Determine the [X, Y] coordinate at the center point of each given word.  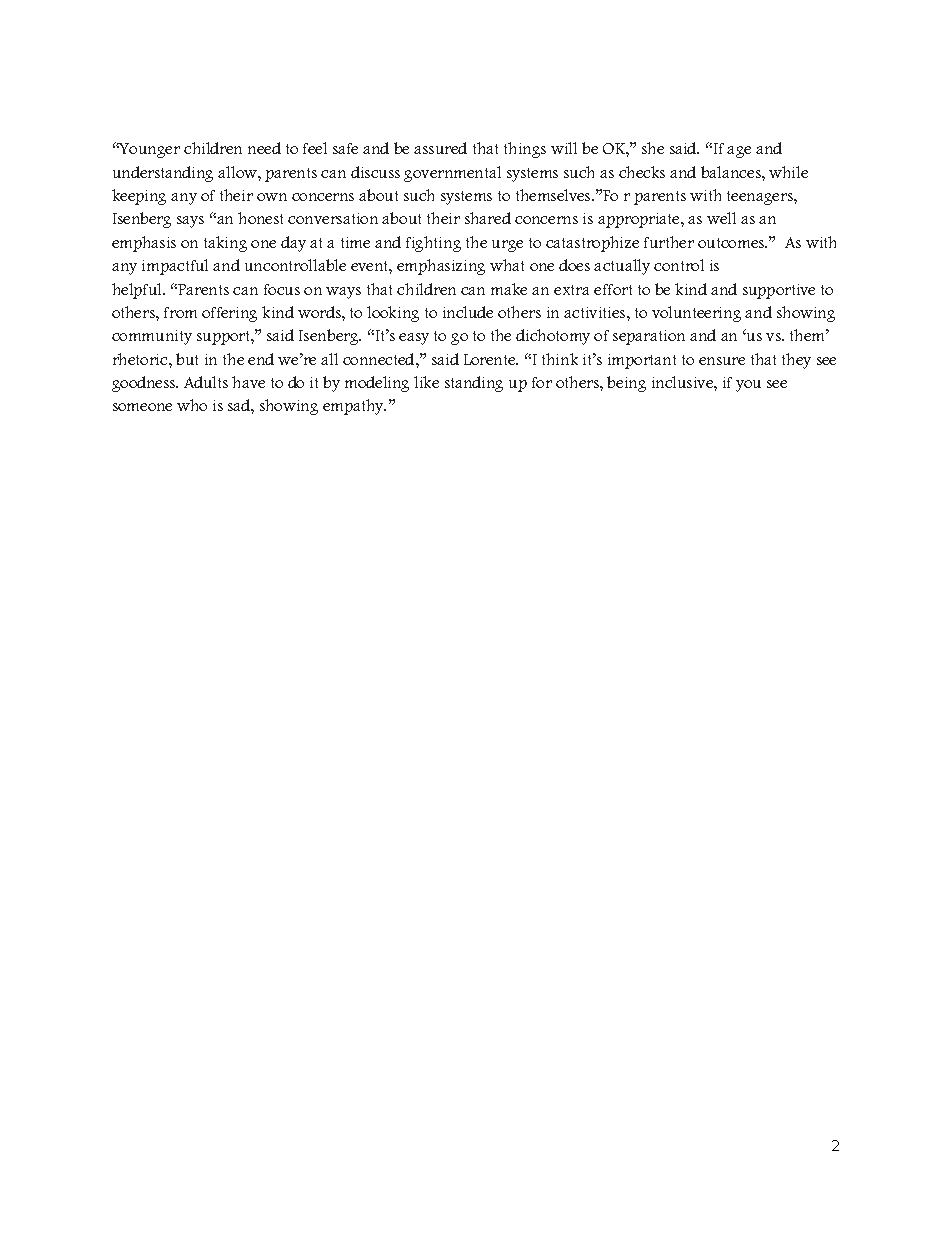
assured [440, 148]
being [626, 384]
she [653, 148]
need [264, 148]
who [192, 405]
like [426, 382]
